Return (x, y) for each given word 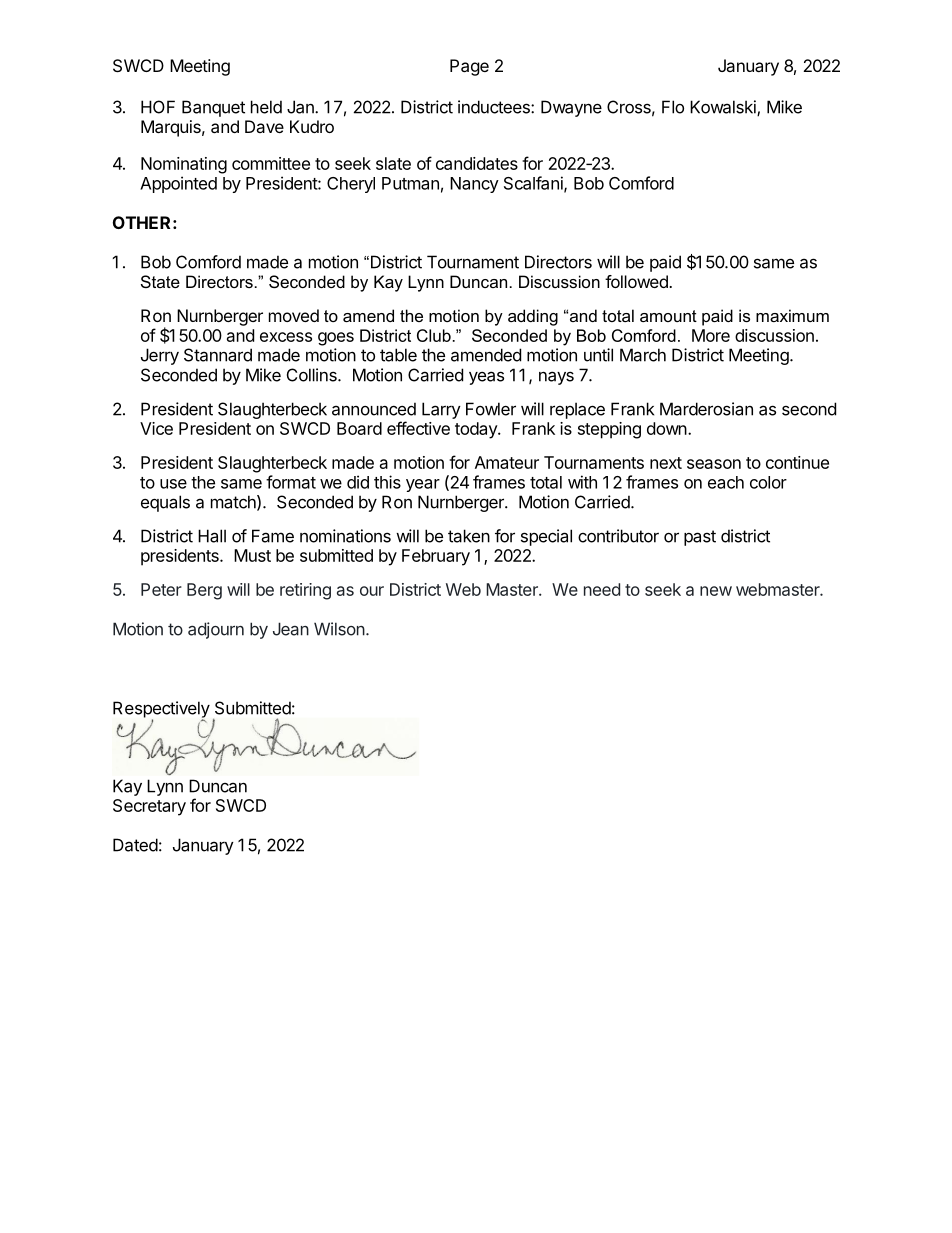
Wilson (340, 629)
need (602, 589)
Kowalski (724, 108)
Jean (291, 629)
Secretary (149, 807)
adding (533, 317)
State (160, 281)
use (173, 484)
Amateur (507, 462)
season (714, 464)
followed (637, 281)
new (716, 591)
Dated (135, 845)
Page (469, 67)
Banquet (213, 108)
